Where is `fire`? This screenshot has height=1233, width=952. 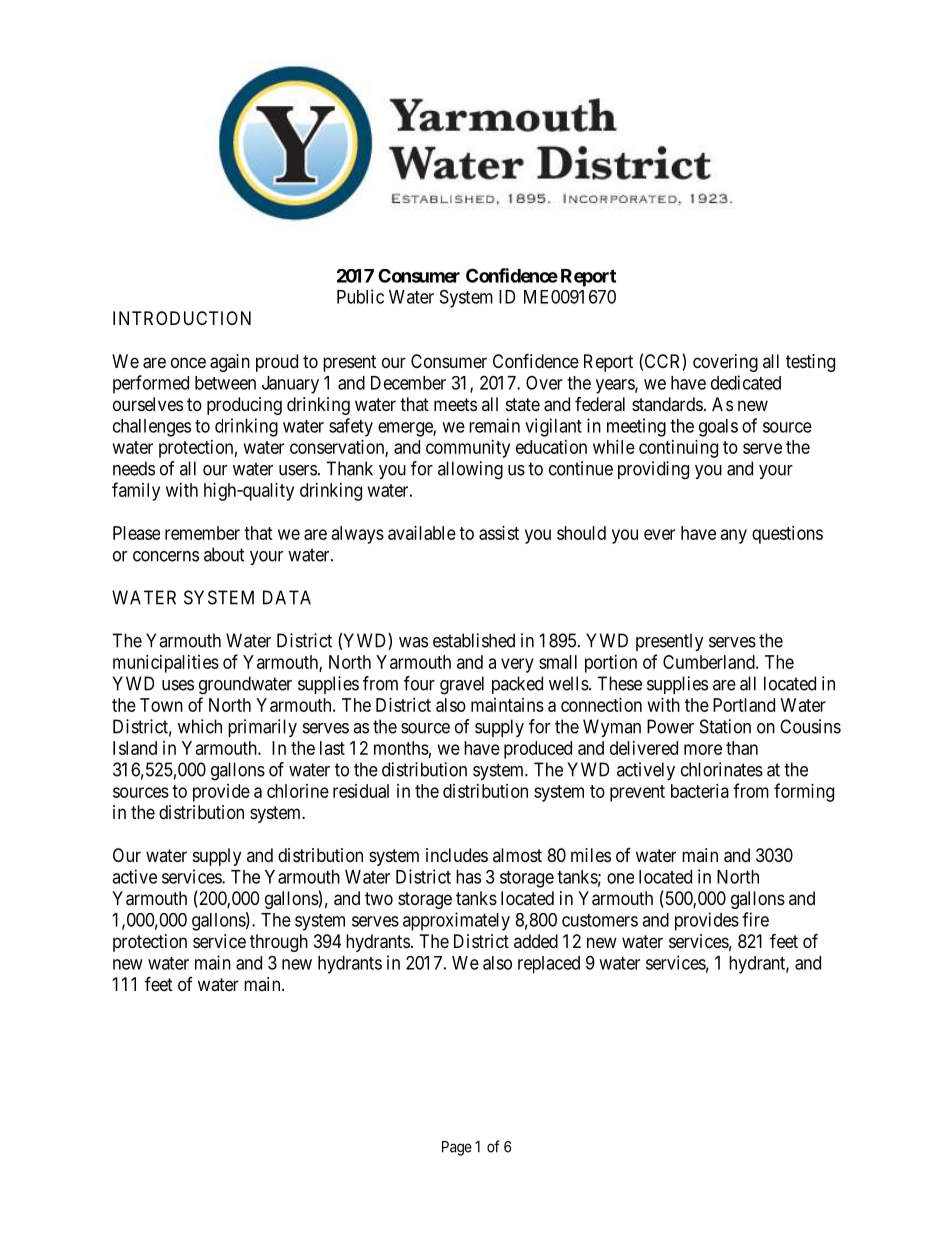 fire is located at coordinates (755, 919).
